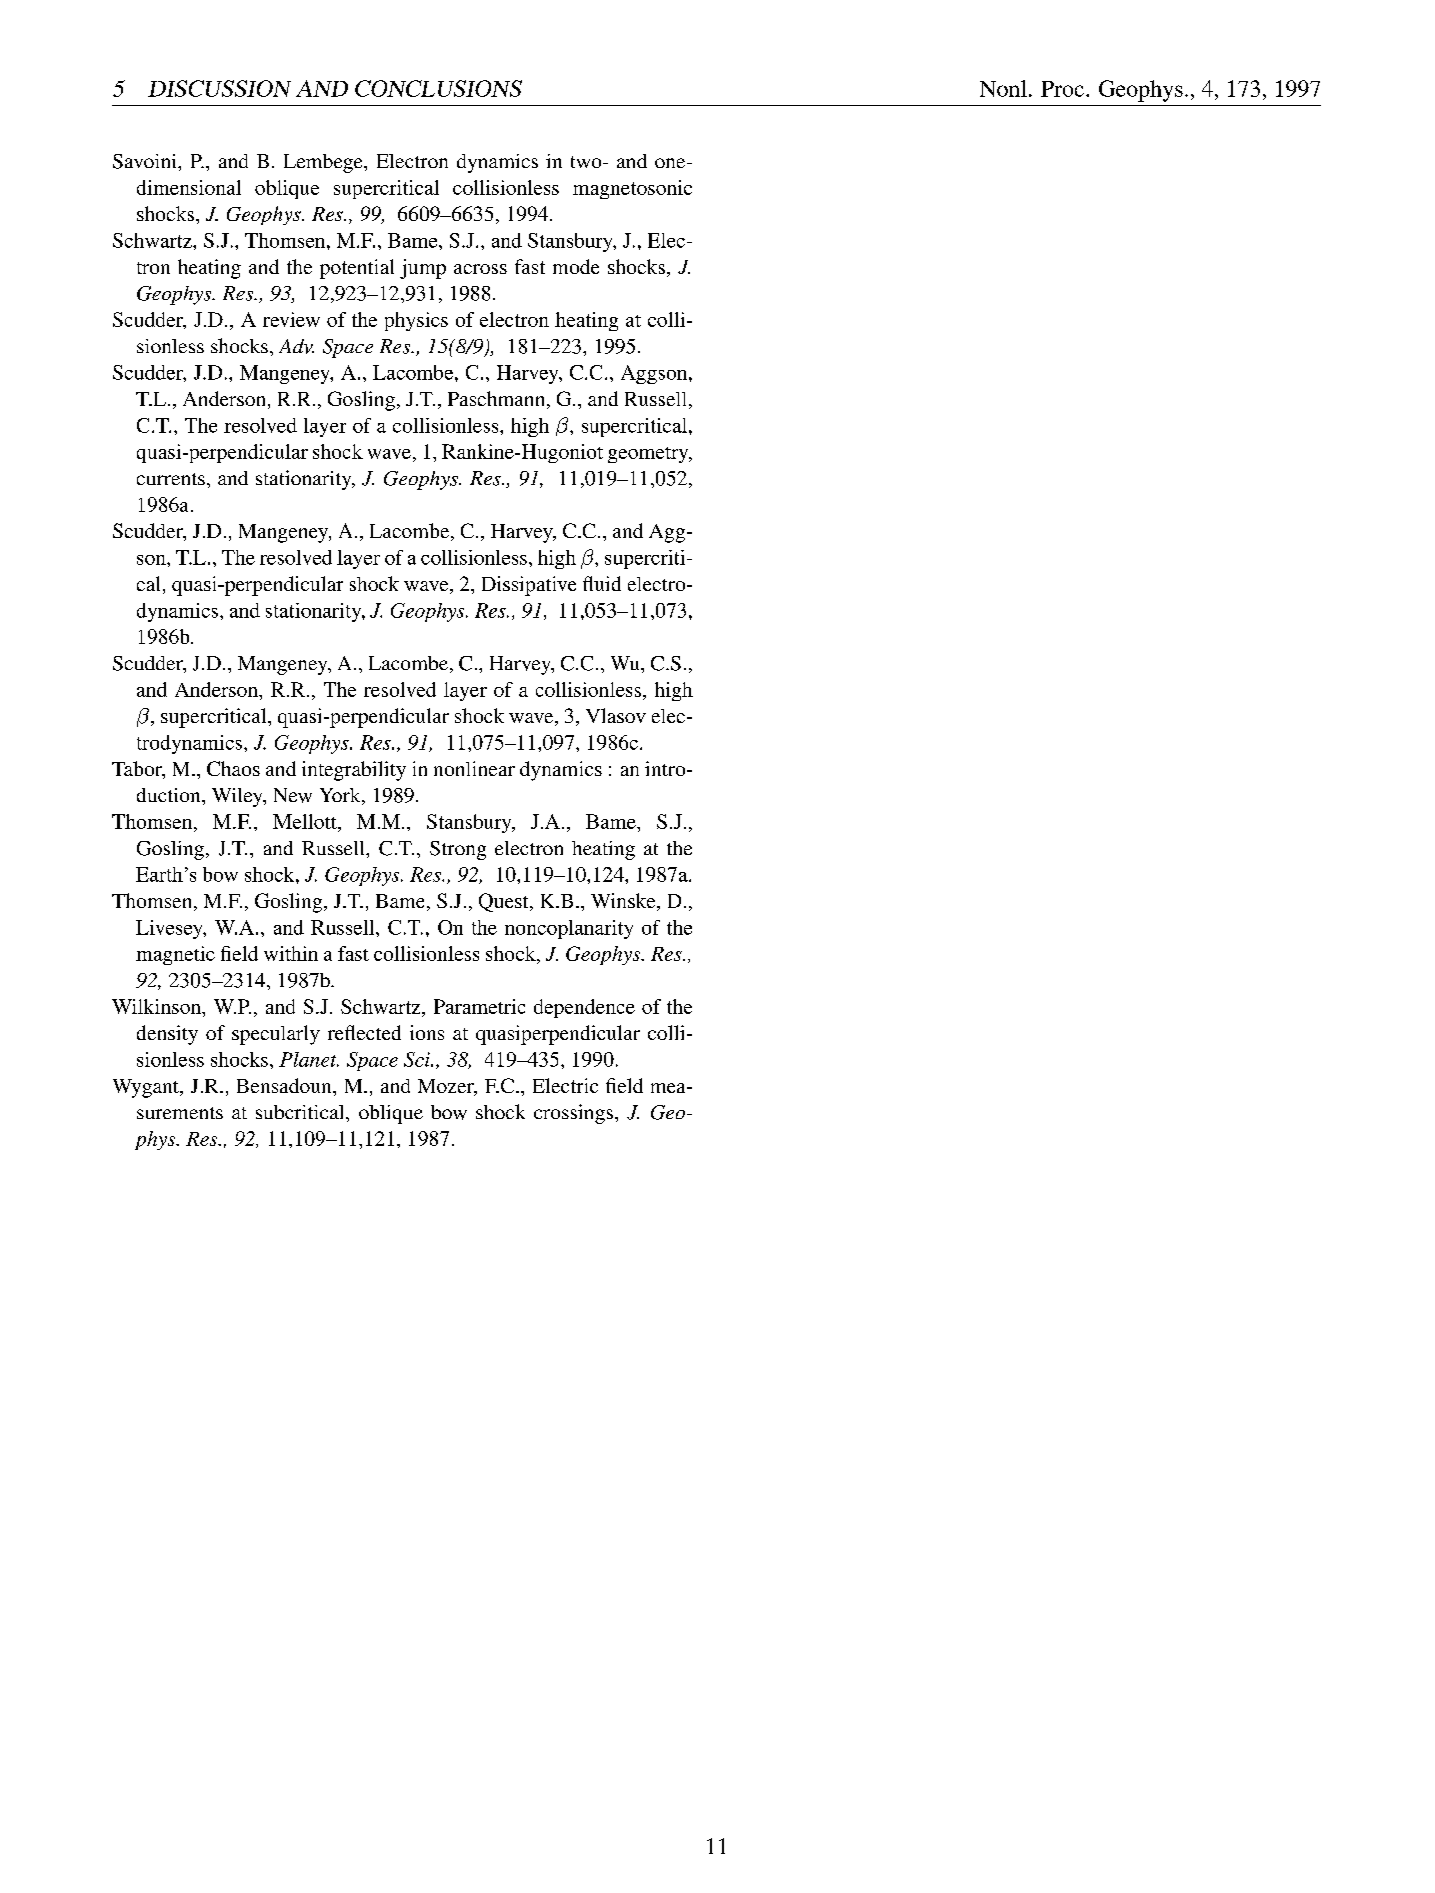  I want to click on dependence, so click(584, 1008).
